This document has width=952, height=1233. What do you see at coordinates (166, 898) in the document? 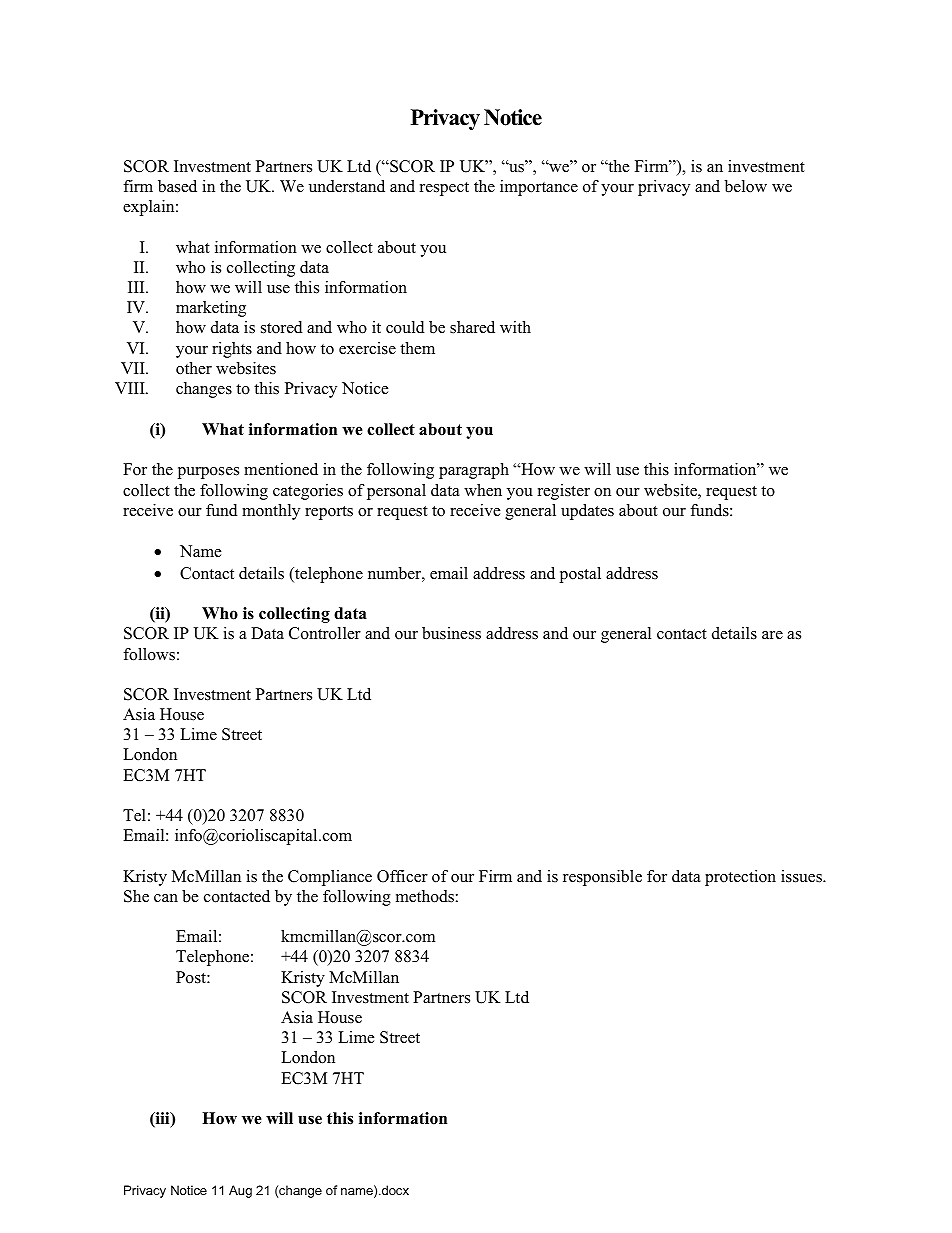
I see `can` at bounding box center [166, 898].
